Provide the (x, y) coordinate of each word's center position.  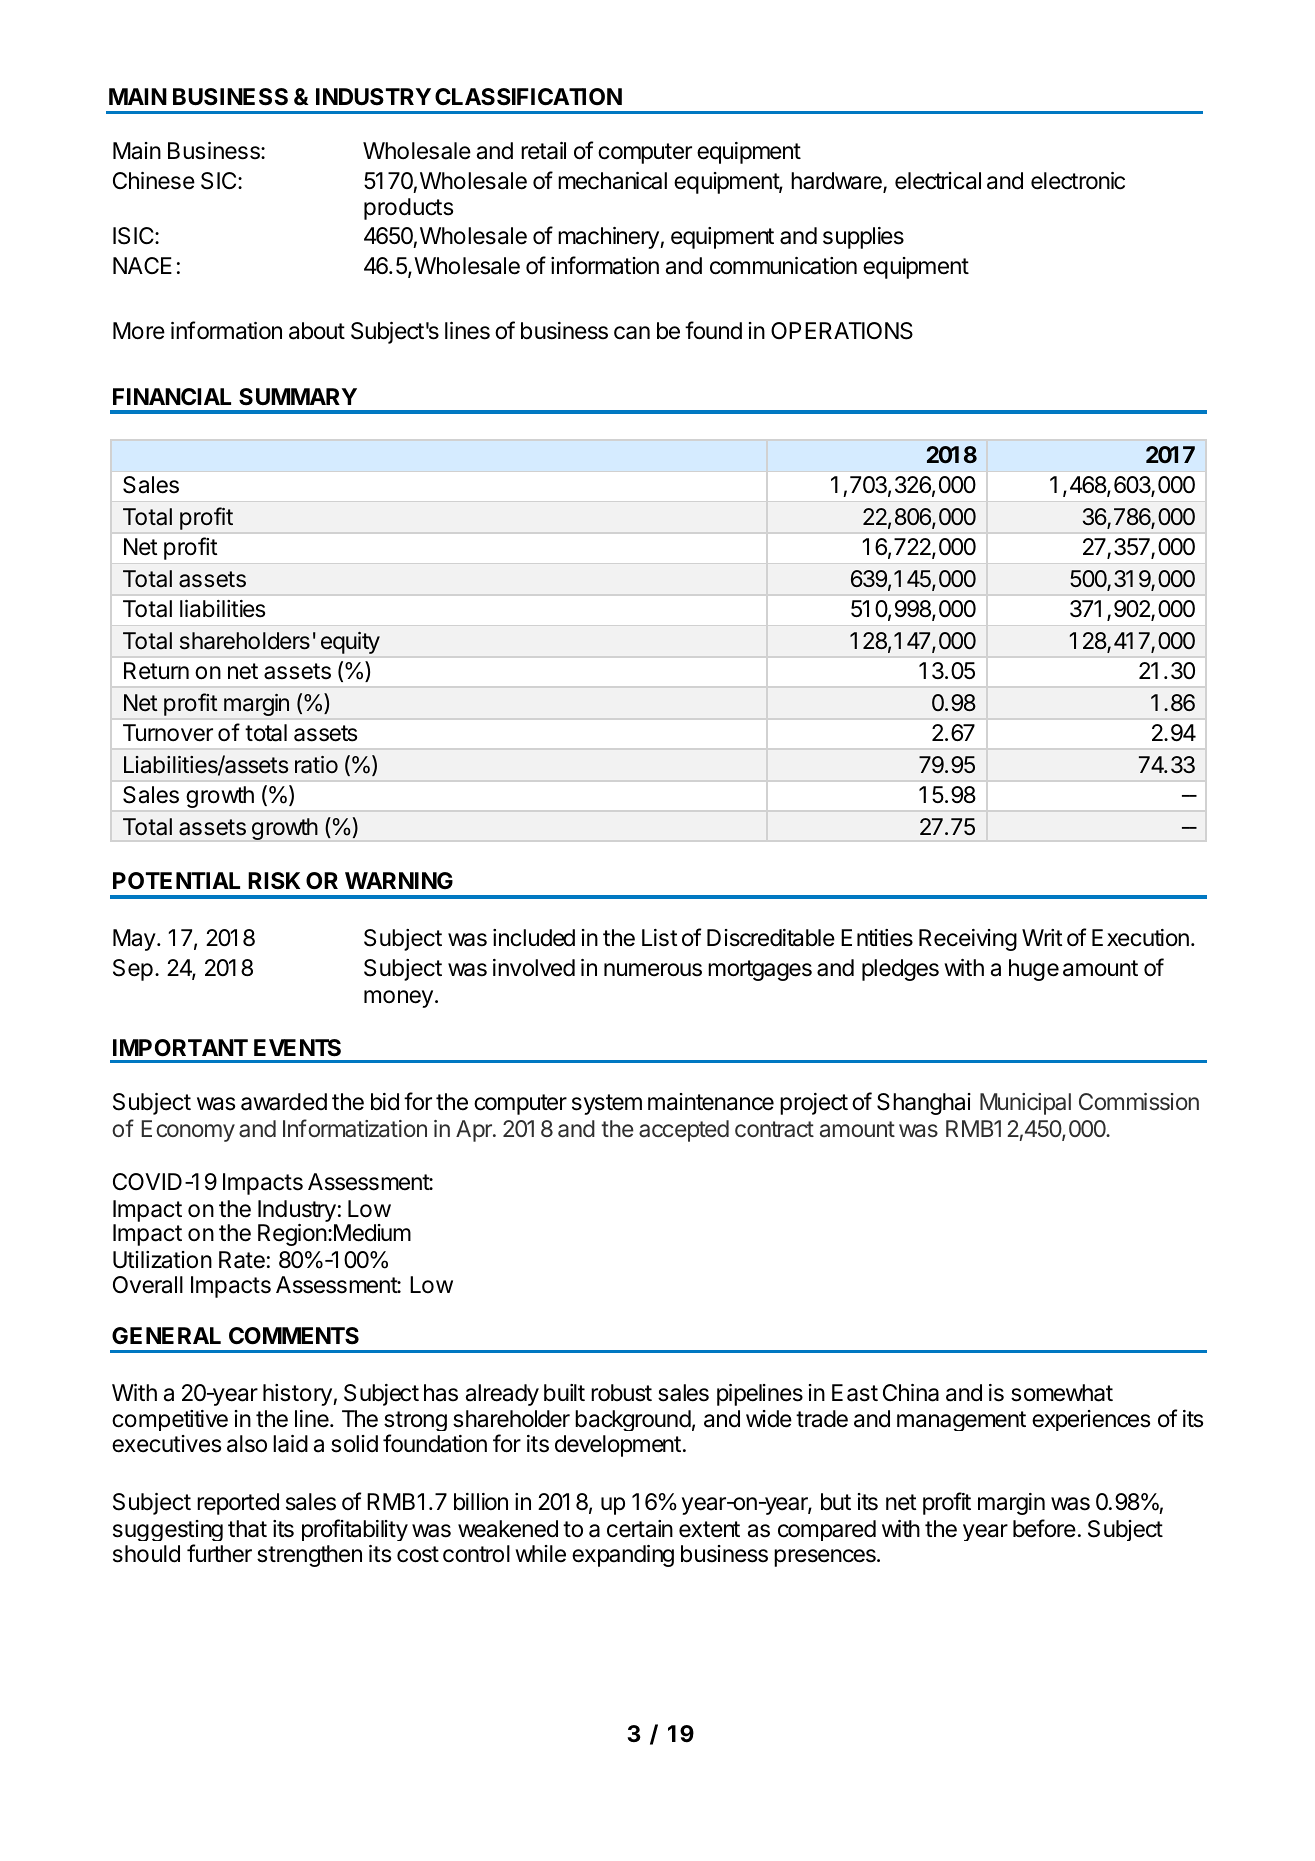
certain (640, 1529)
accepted (684, 1131)
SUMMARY (298, 397)
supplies (863, 238)
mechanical (612, 181)
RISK (274, 881)
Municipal (1025, 1104)
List (660, 938)
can (632, 333)
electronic (1078, 181)
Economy (188, 1131)
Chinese (154, 181)
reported (238, 1504)
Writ (1042, 937)
